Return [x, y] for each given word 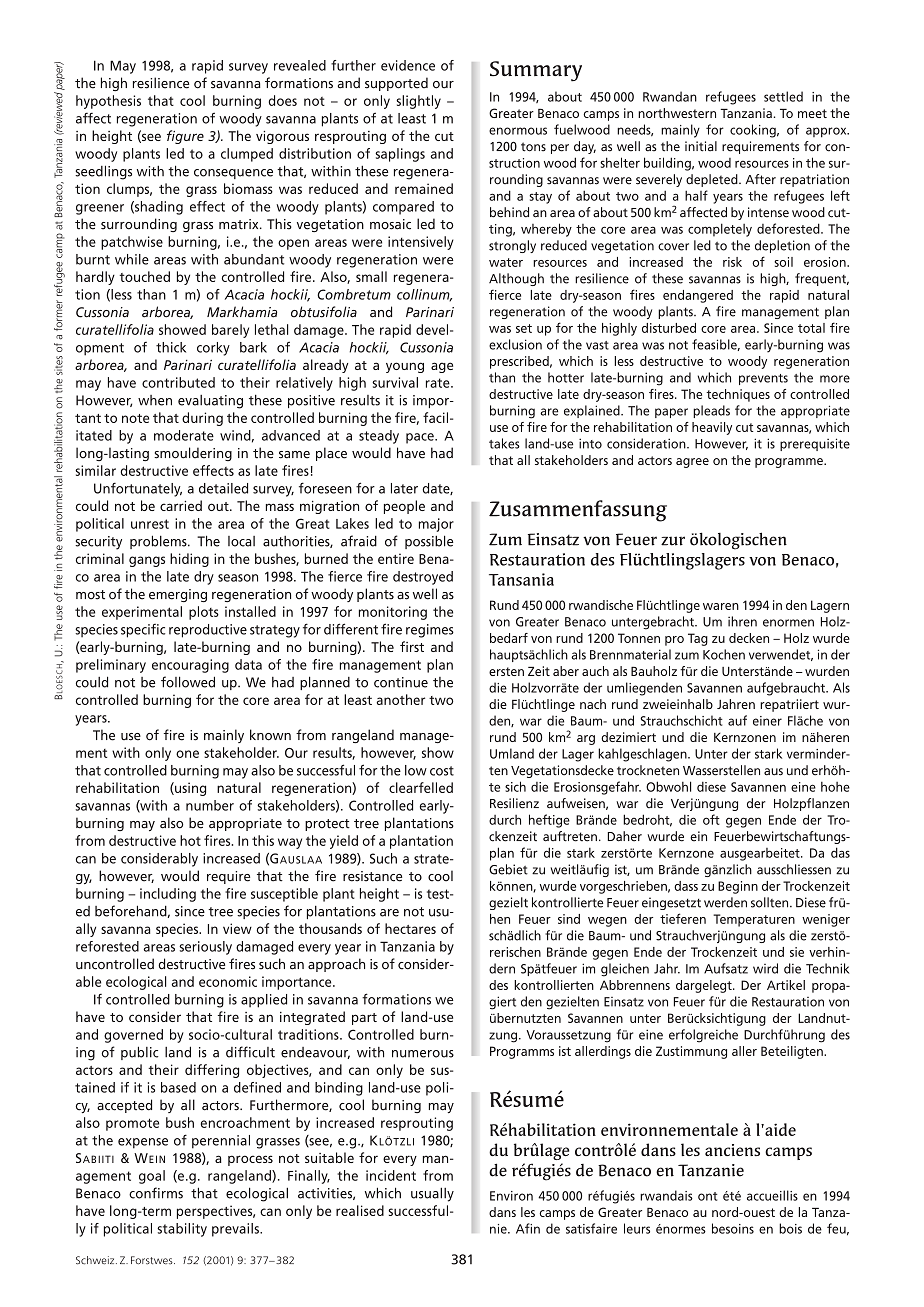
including [168, 895]
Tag [698, 639]
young [405, 367]
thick [171, 347]
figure [185, 137]
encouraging [190, 666]
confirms [156, 1193]
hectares [410, 928]
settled [783, 96]
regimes [430, 631]
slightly [418, 102]
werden [725, 902]
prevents [763, 379]
